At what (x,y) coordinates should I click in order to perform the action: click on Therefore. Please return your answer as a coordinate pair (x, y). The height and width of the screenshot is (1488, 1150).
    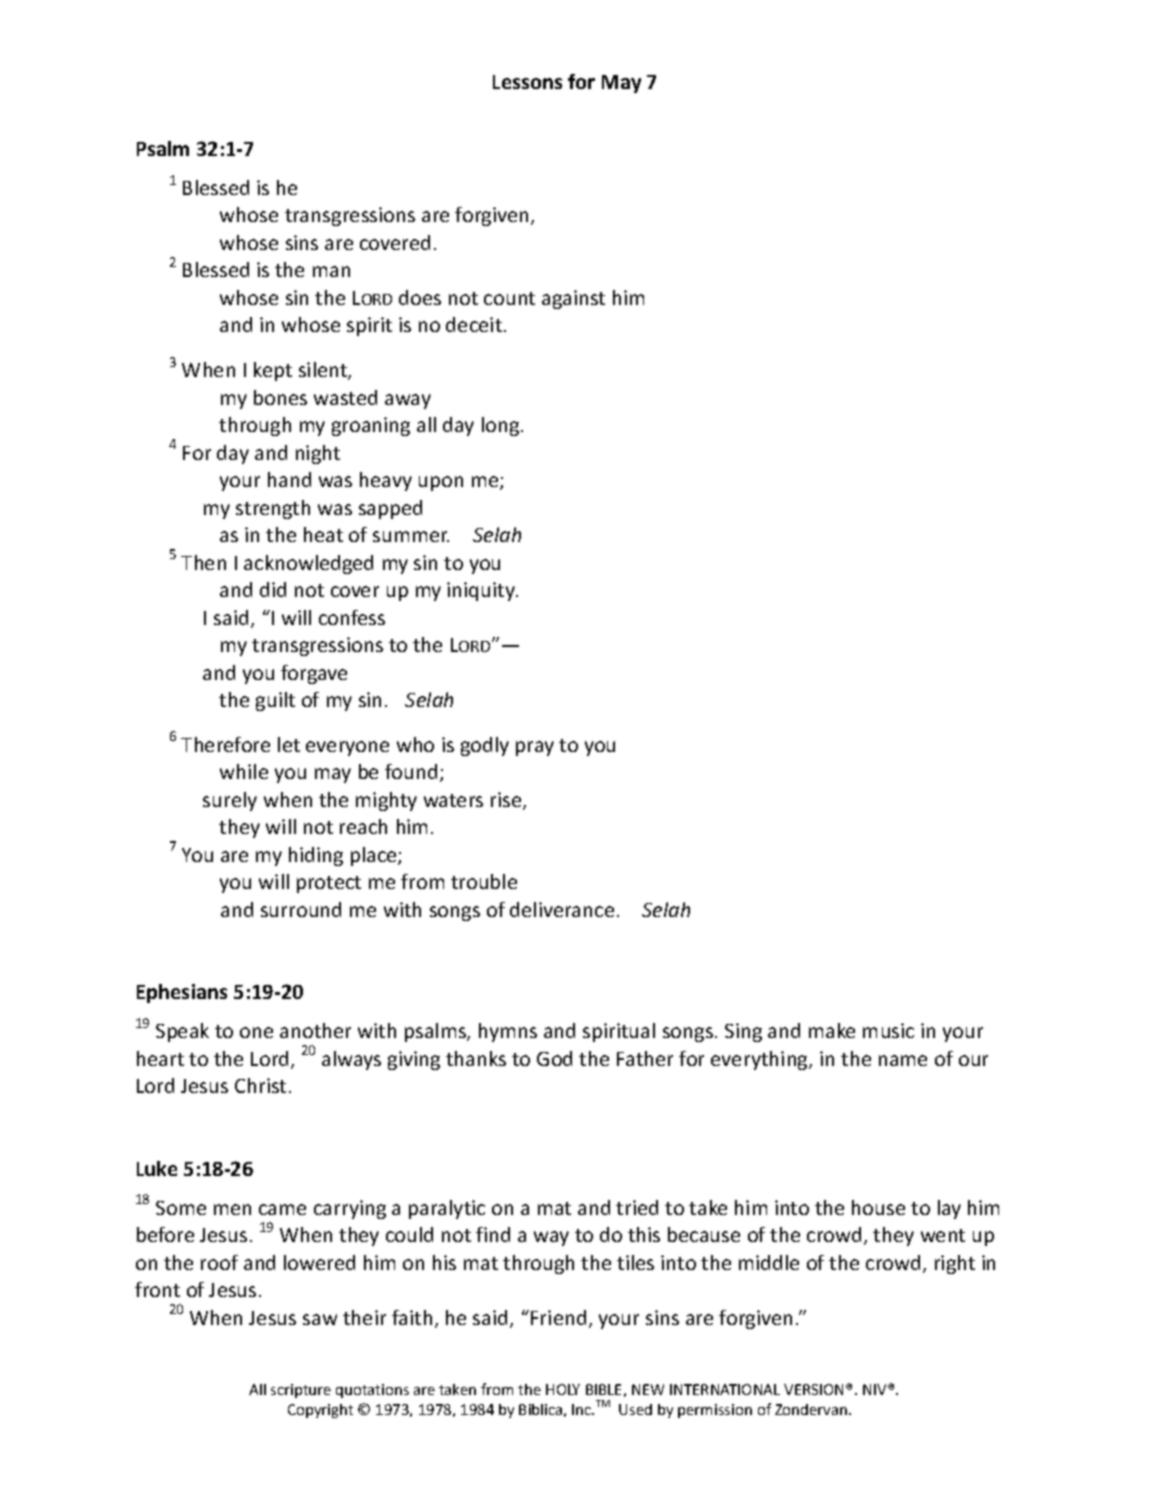
    Looking at the image, I should click on (225, 744).
